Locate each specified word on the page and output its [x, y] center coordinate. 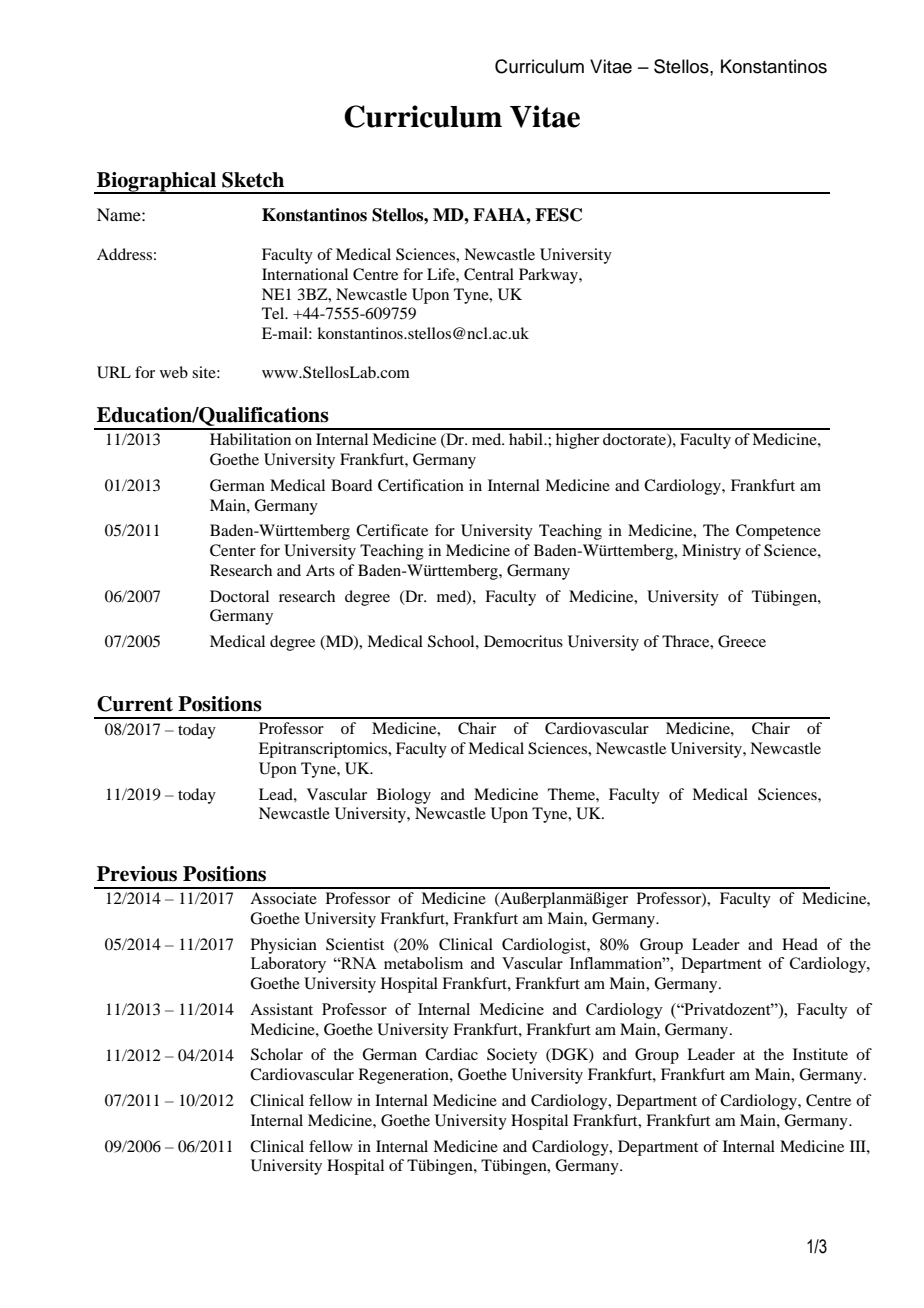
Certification [421, 485]
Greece [742, 641]
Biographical [156, 183]
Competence [778, 532]
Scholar [277, 1054]
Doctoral [239, 596]
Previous [137, 874]
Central [489, 274]
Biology [404, 796]
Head [800, 944]
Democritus [523, 641]
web [174, 372]
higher [577, 441]
